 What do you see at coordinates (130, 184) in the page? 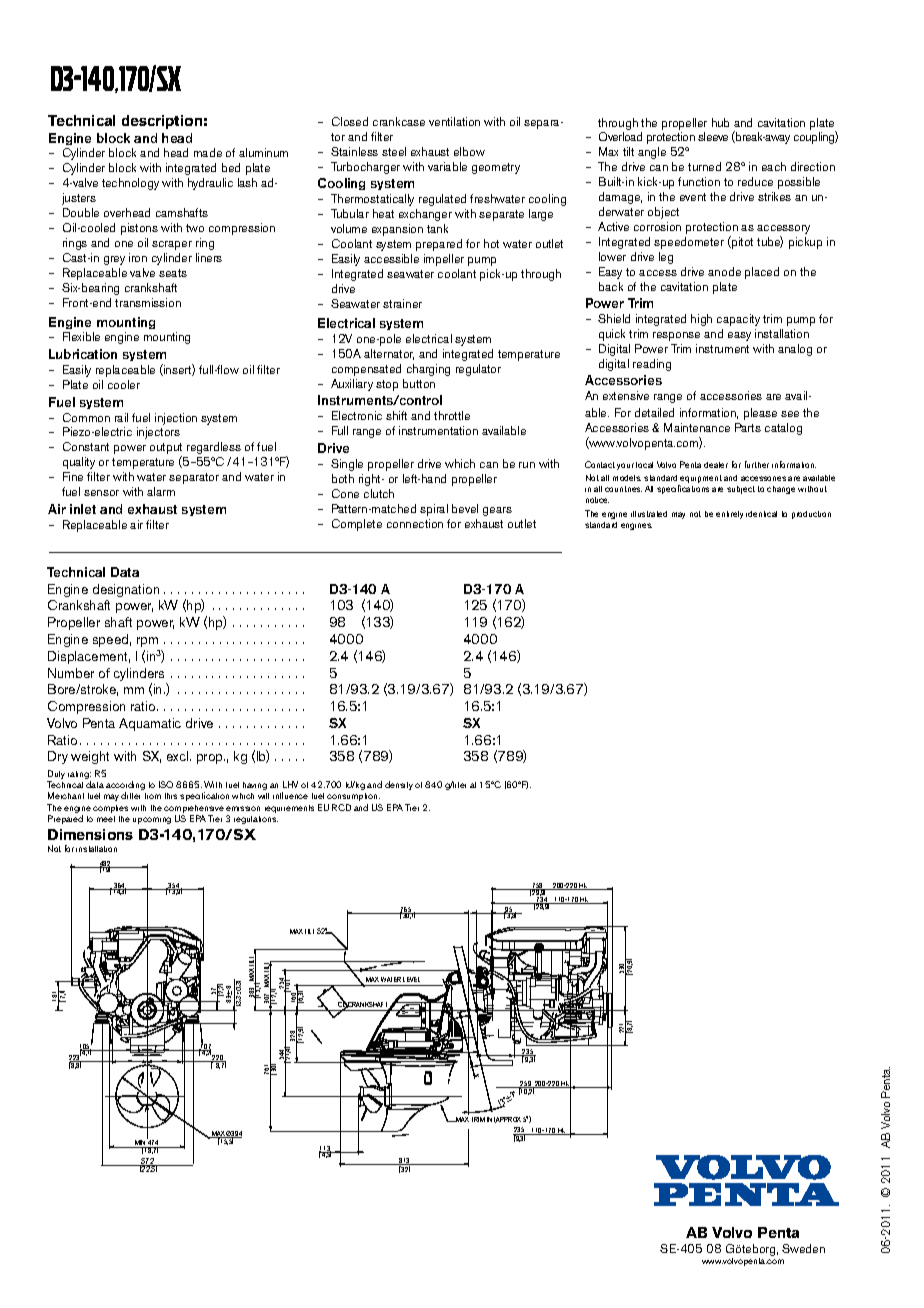
I see `technology` at bounding box center [130, 184].
